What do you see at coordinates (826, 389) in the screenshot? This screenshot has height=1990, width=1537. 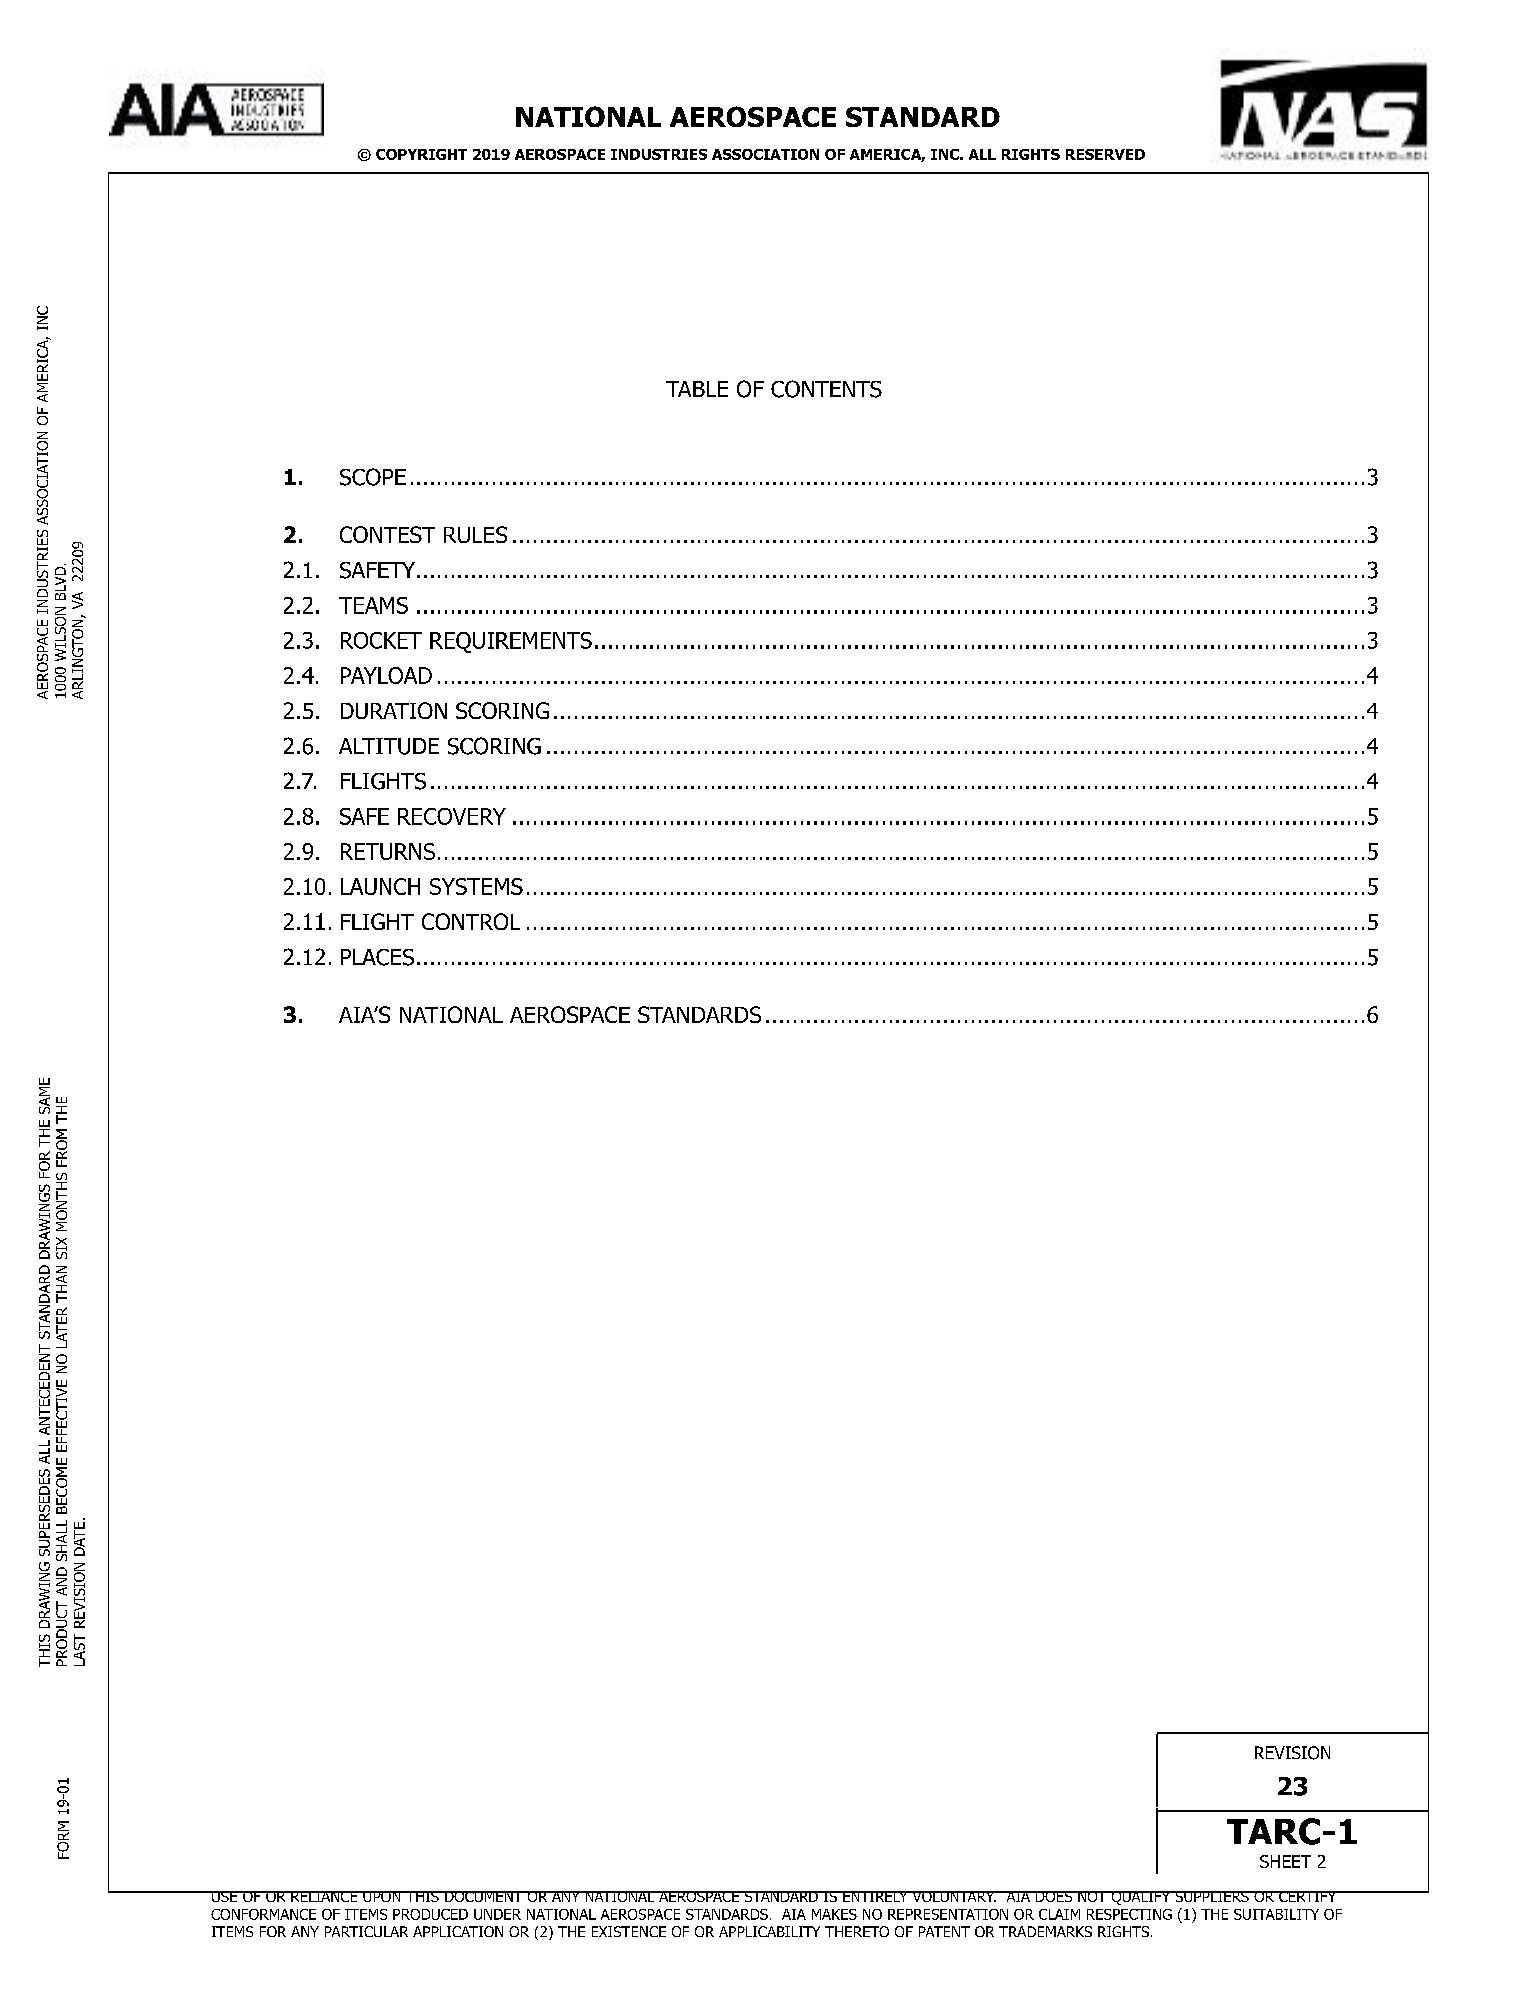 I see `CONTENTS` at bounding box center [826, 389].
